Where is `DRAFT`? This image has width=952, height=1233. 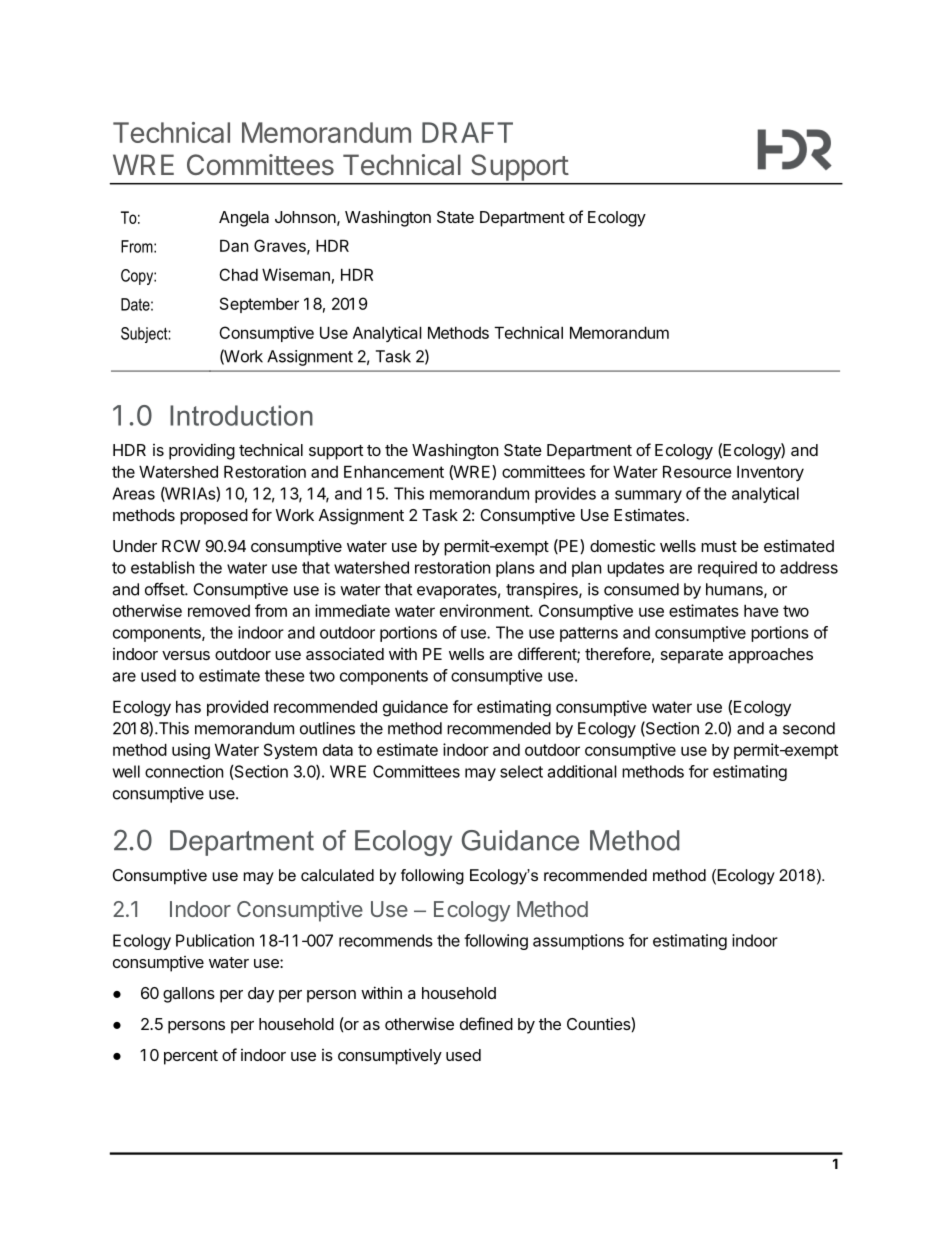 DRAFT is located at coordinates (467, 132).
